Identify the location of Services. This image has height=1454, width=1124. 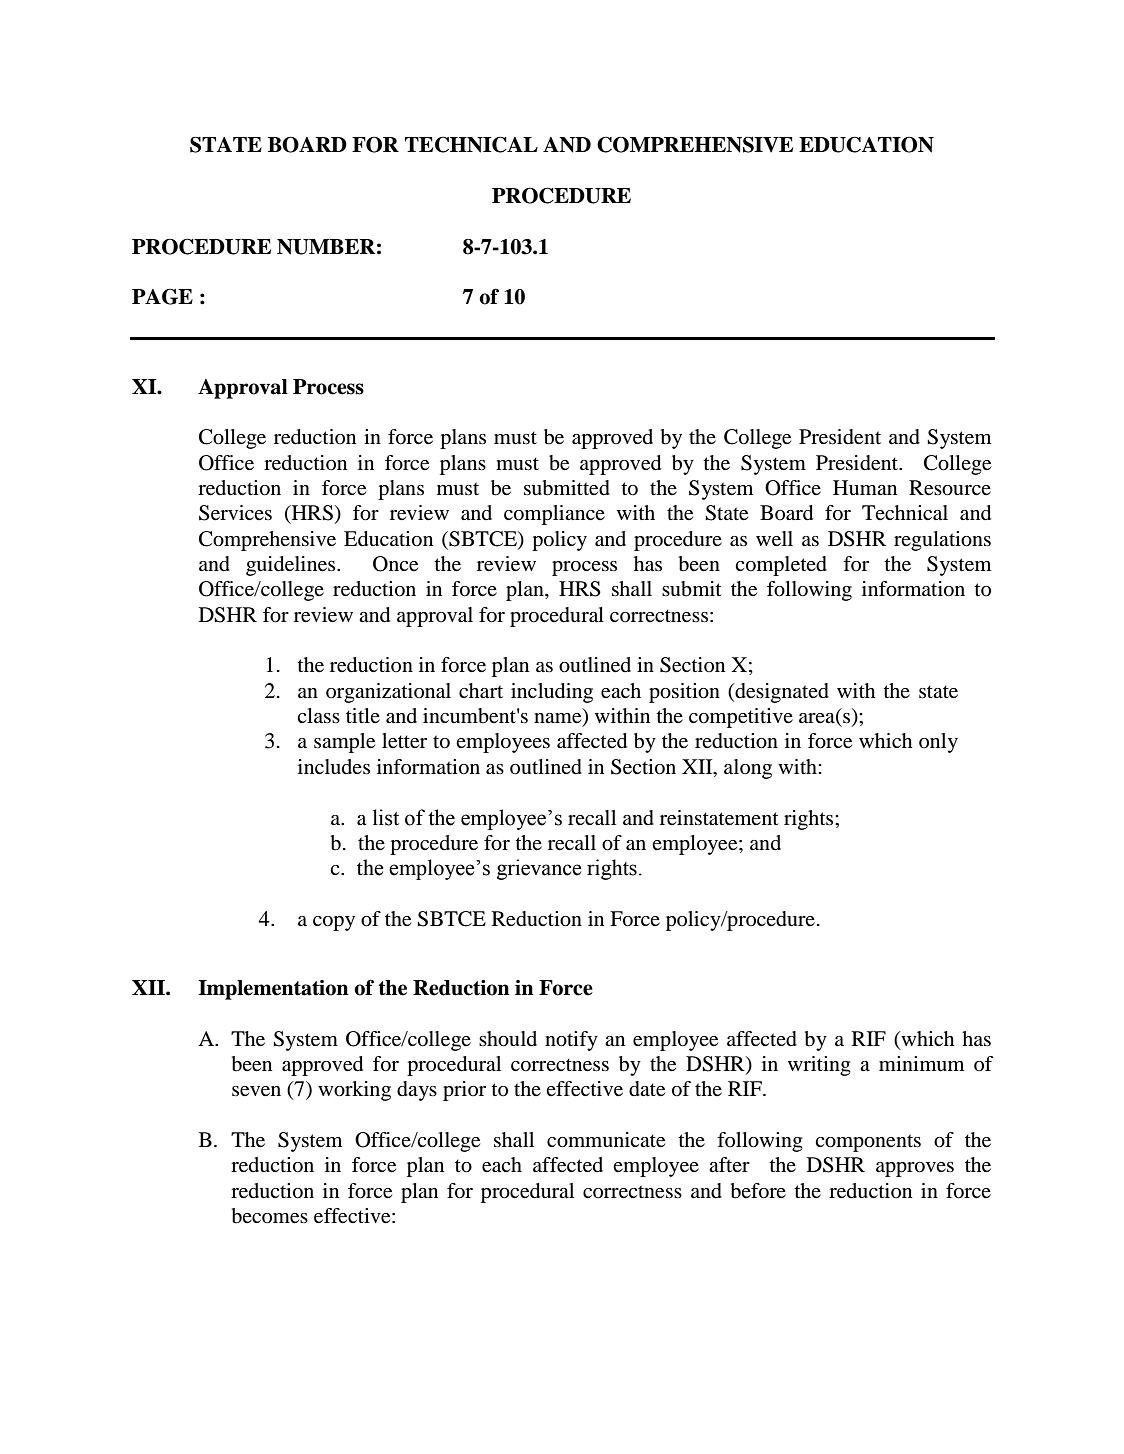
(235, 513).
